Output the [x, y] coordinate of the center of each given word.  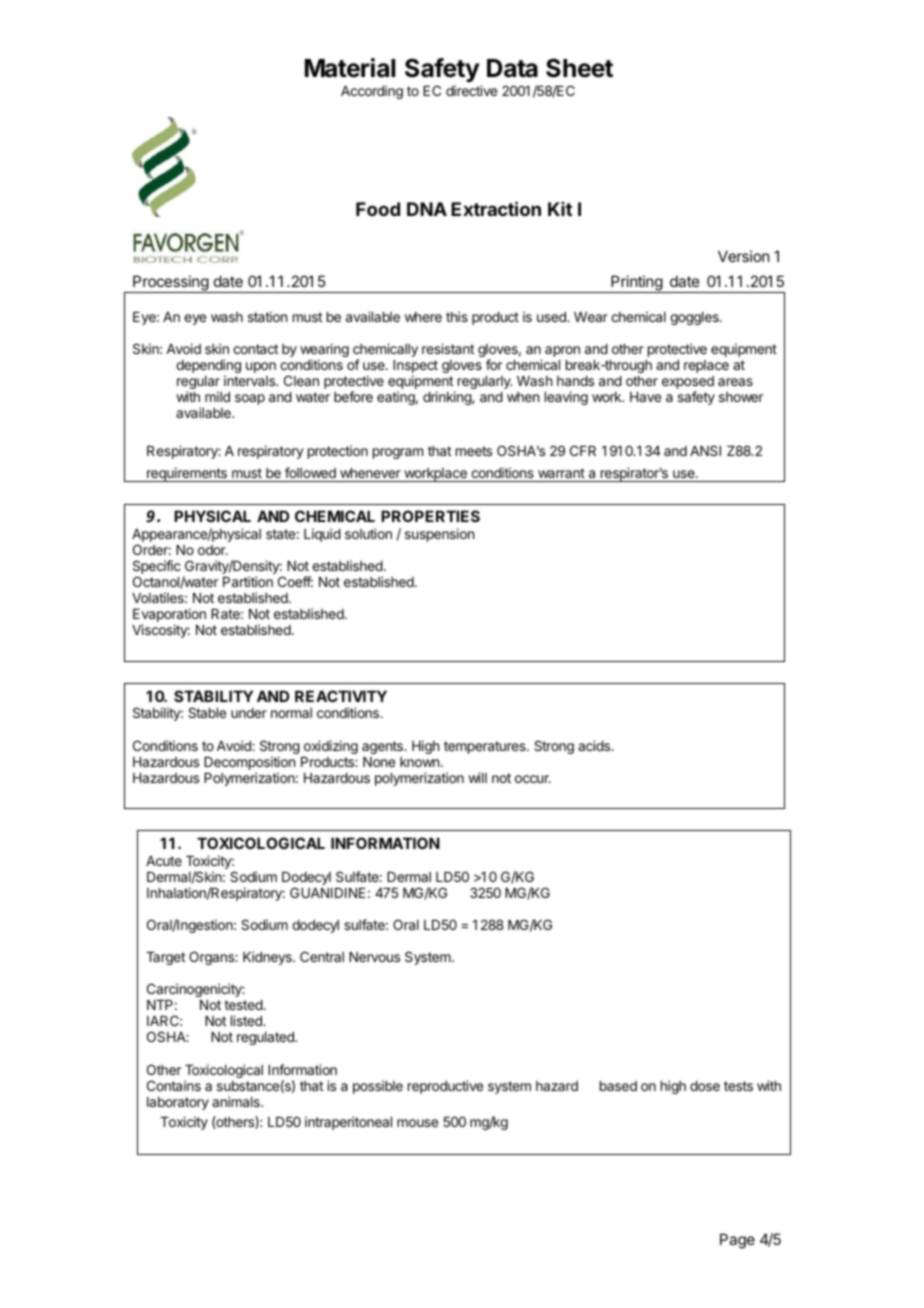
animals [237, 1101]
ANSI [705, 450]
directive [471, 90]
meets [474, 451]
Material [350, 68]
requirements [187, 474]
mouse [417, 1123]
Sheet [579, 68]
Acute [164, 861]
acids [595, 745]
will [477, 777]
